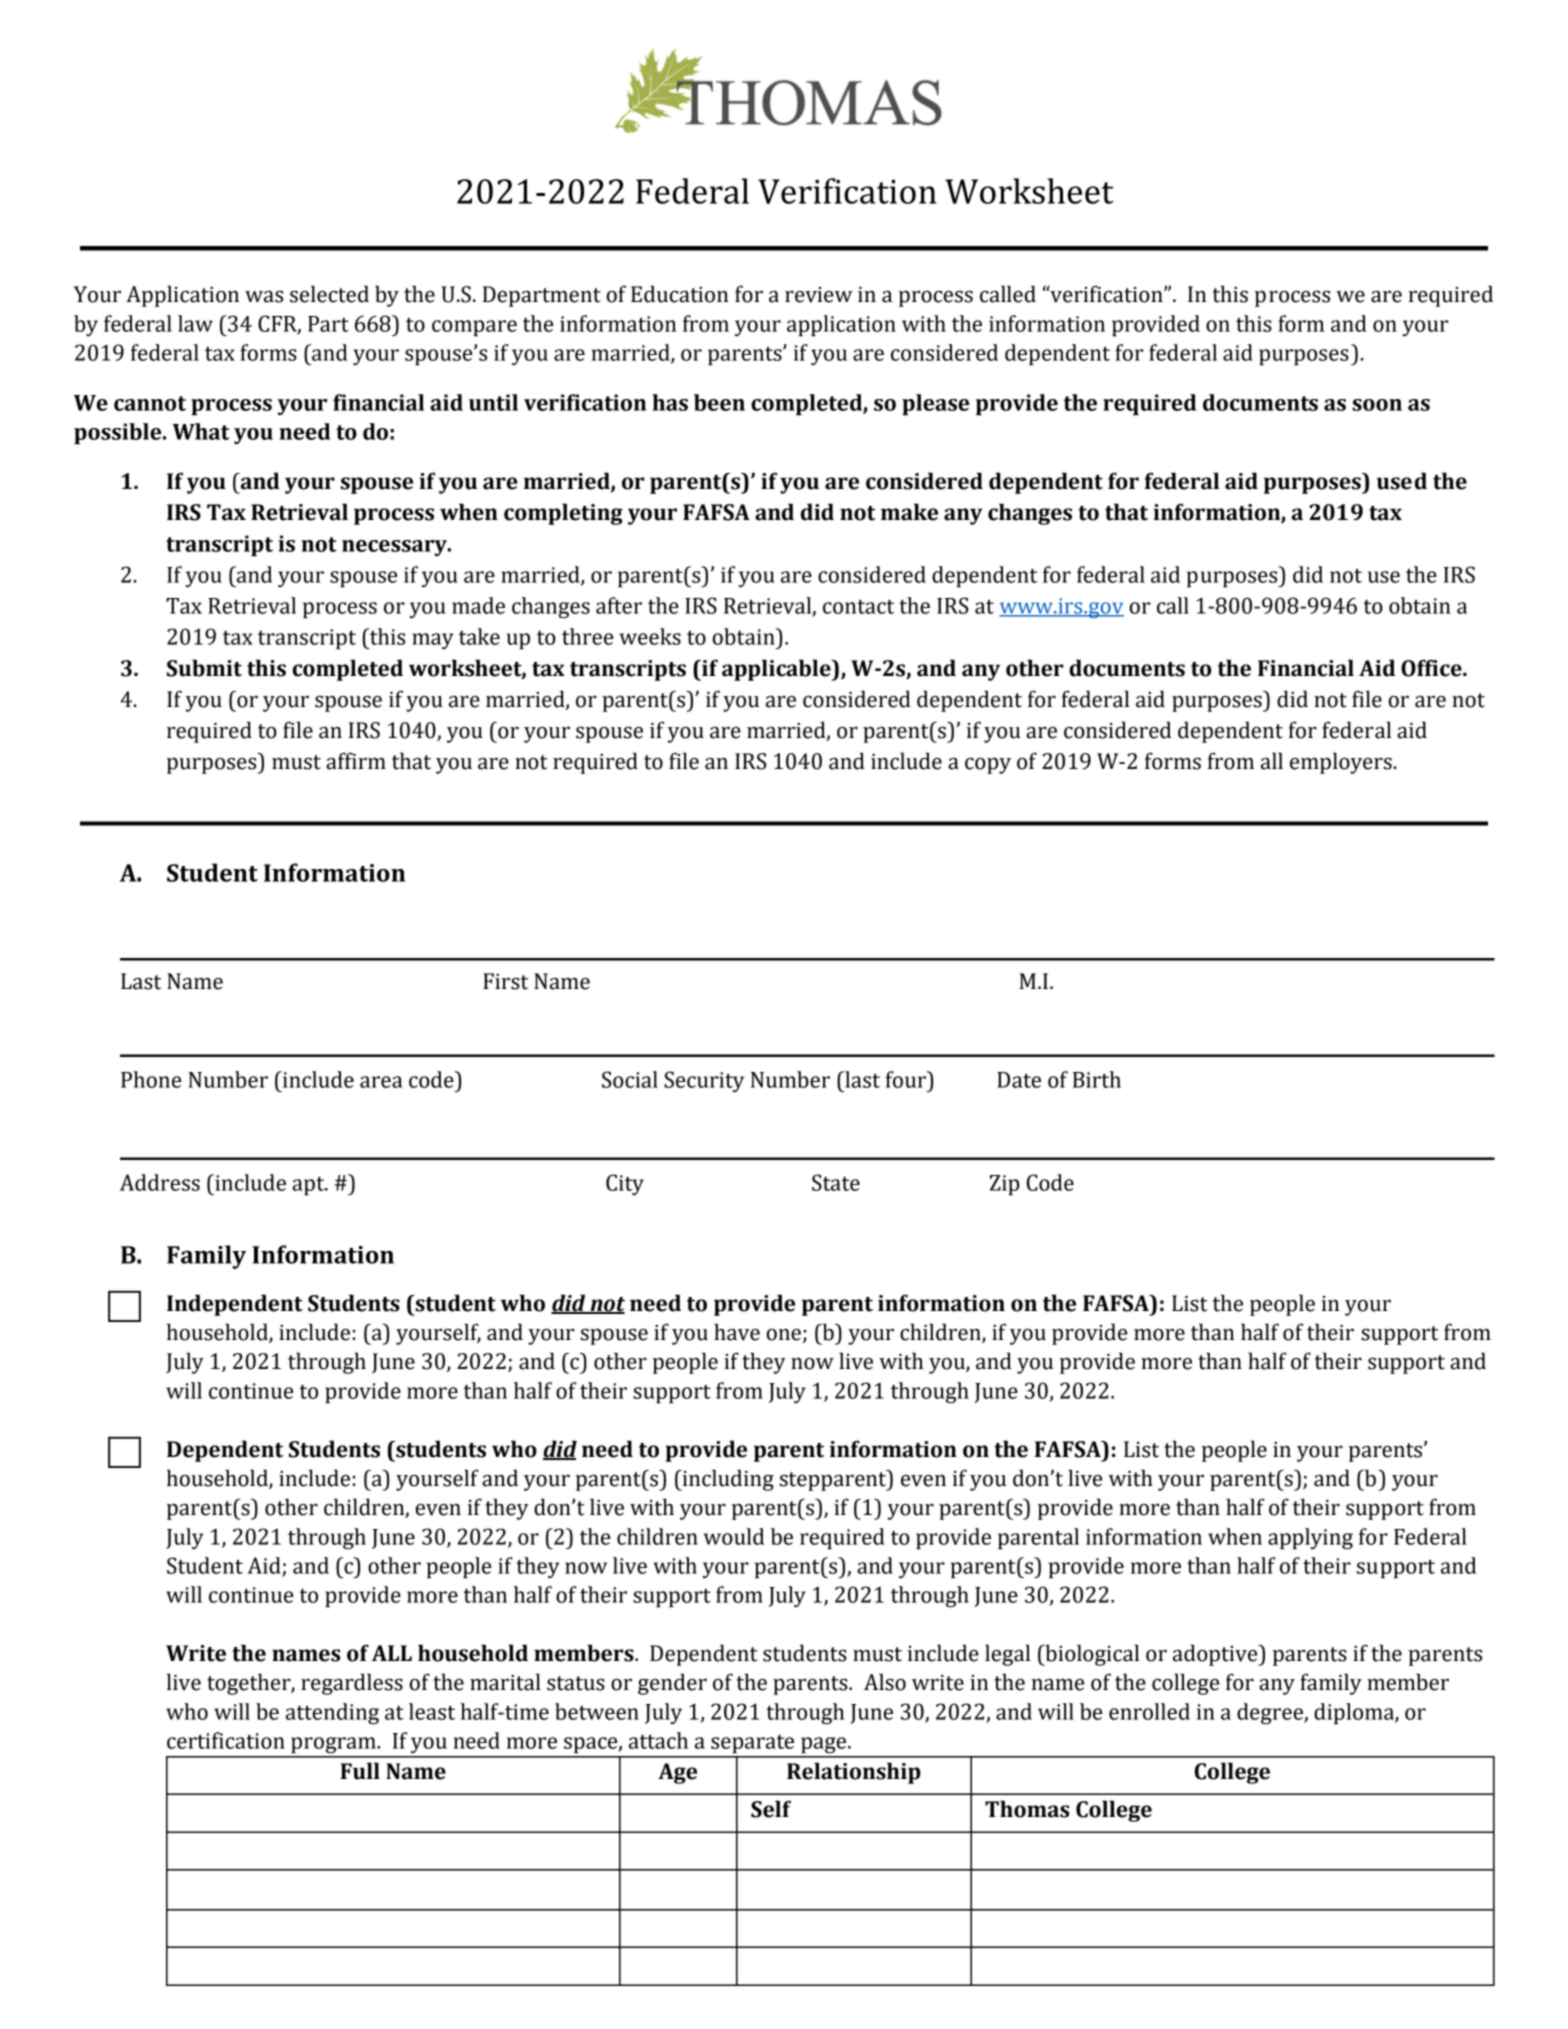  Describe the element at coordinates (329, 294) in the image. I see `selected` at that location.
